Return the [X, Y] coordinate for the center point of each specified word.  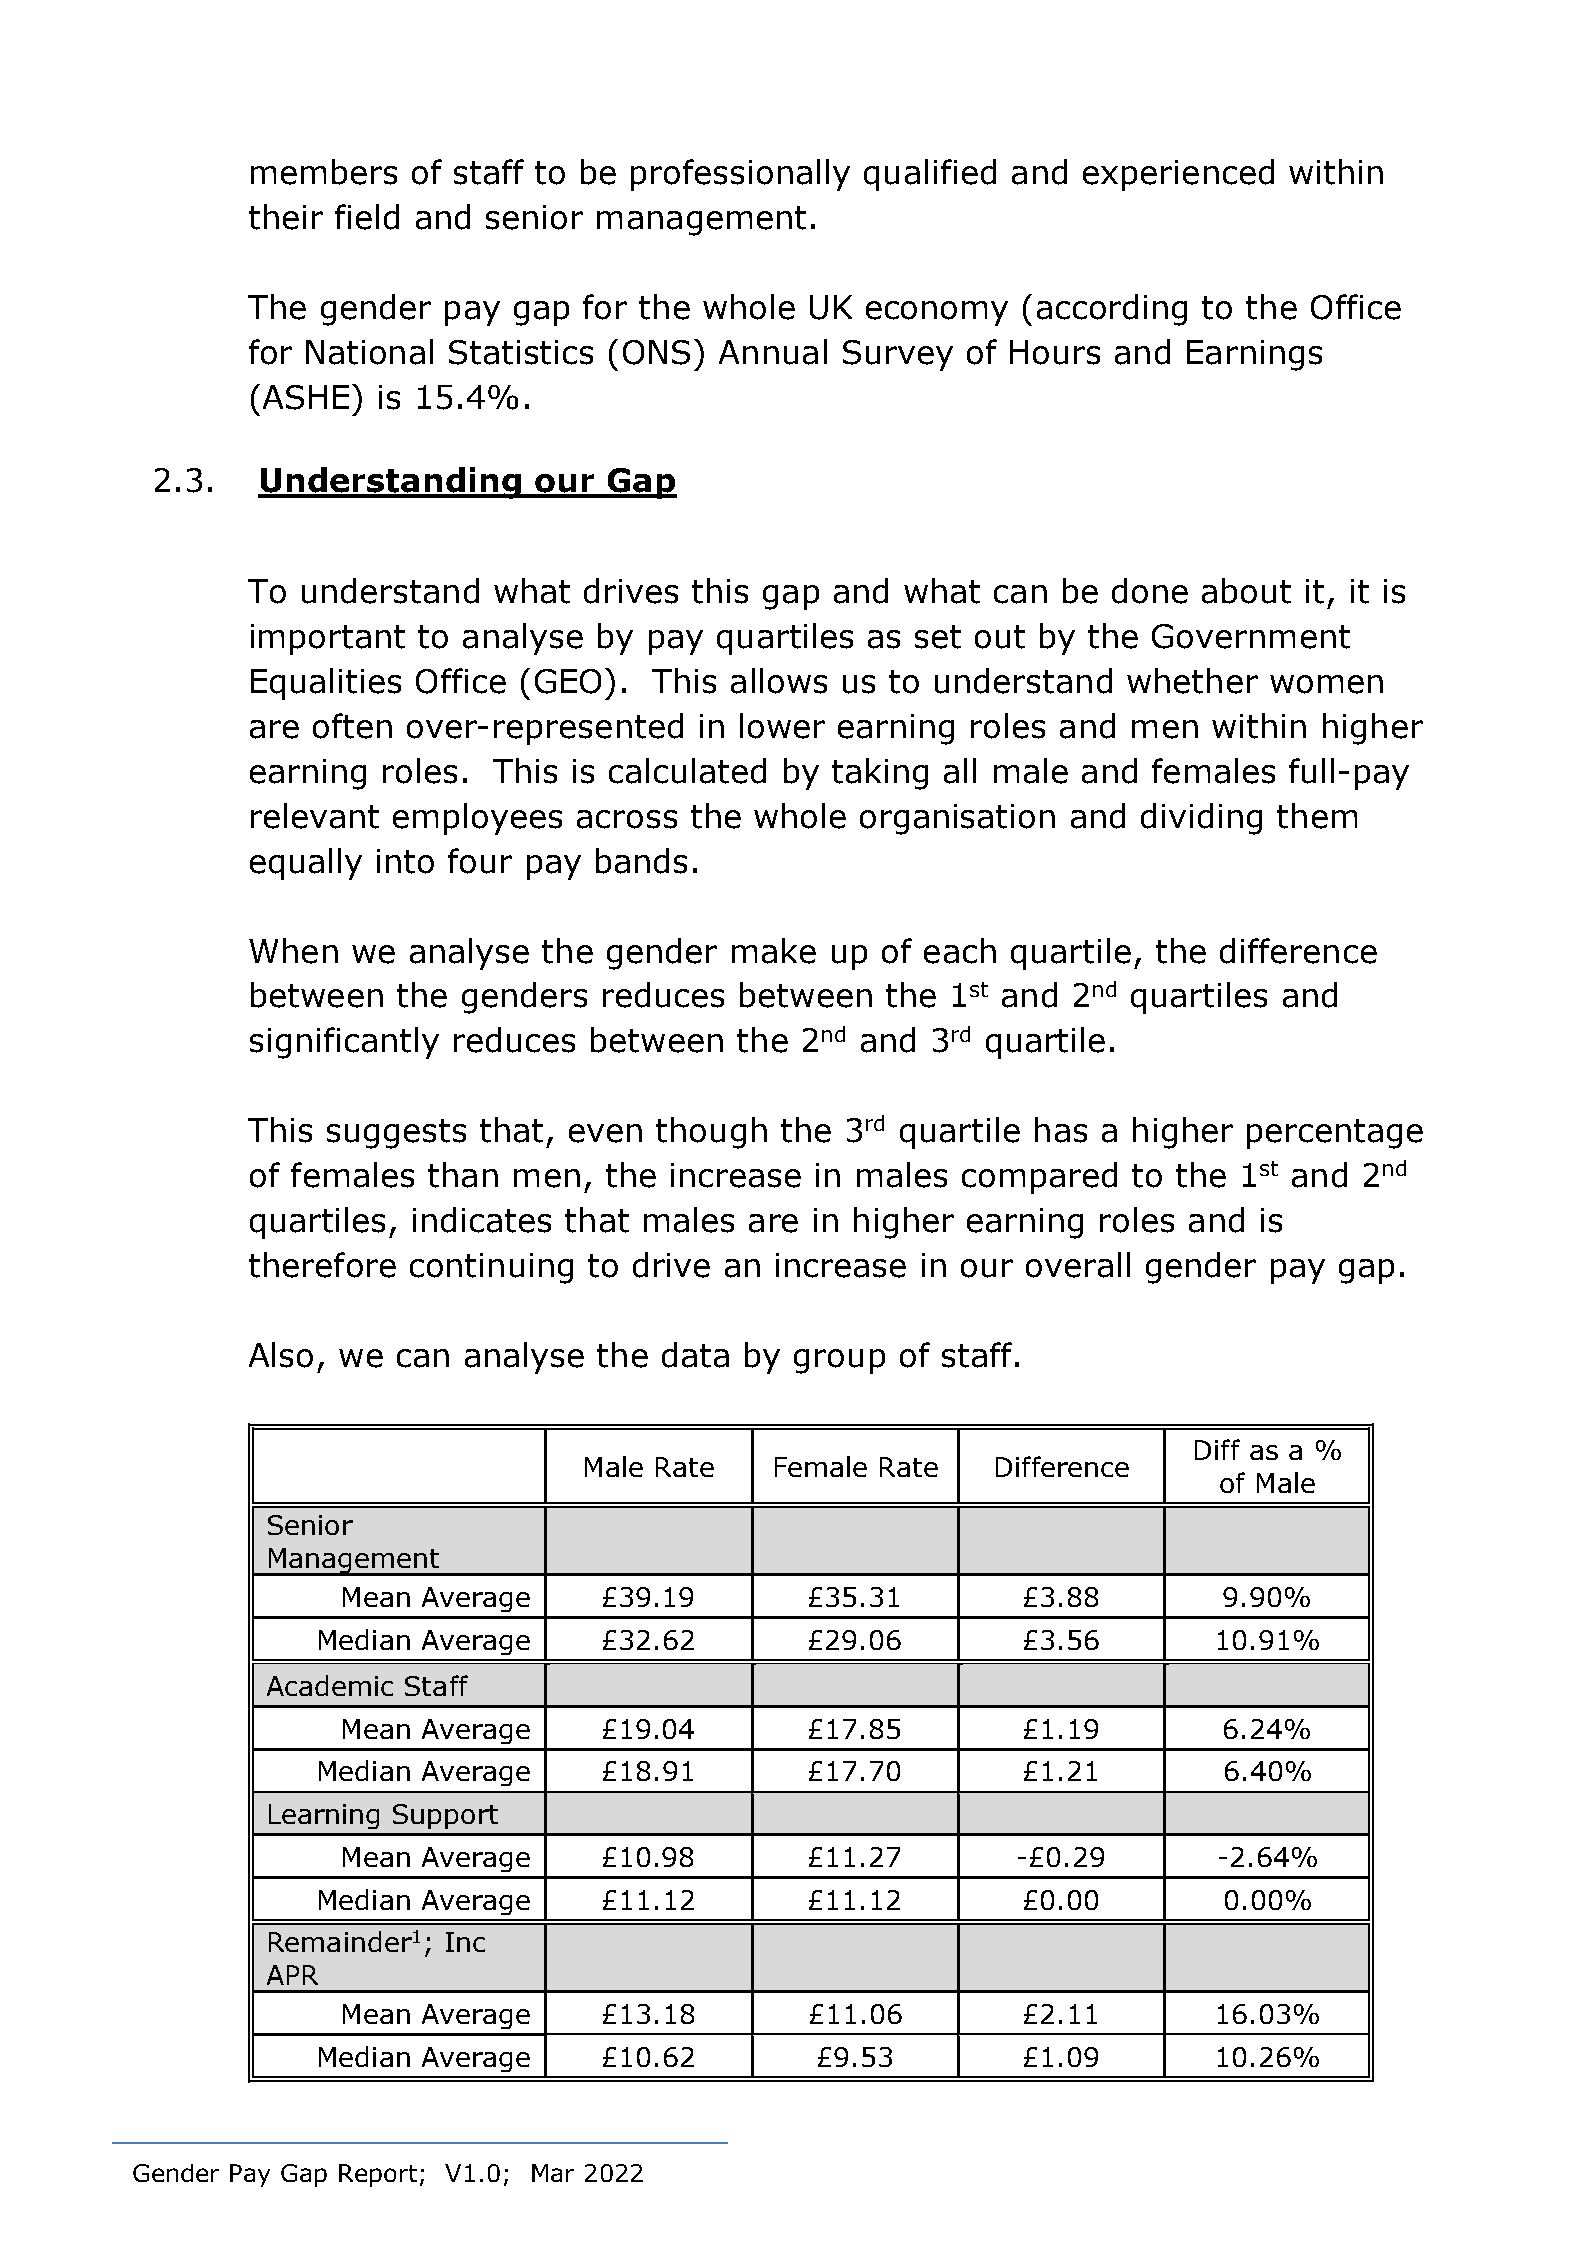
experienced [1178, 175]
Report [378, 2175]
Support [445, 1816]
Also [281, 1355]
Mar [553, 2173]
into [405, 861]
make [774, 951]
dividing [1201, 819]
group [839, 1361]
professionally [740, 175]
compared [1039, 1178]
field [367, 217]
